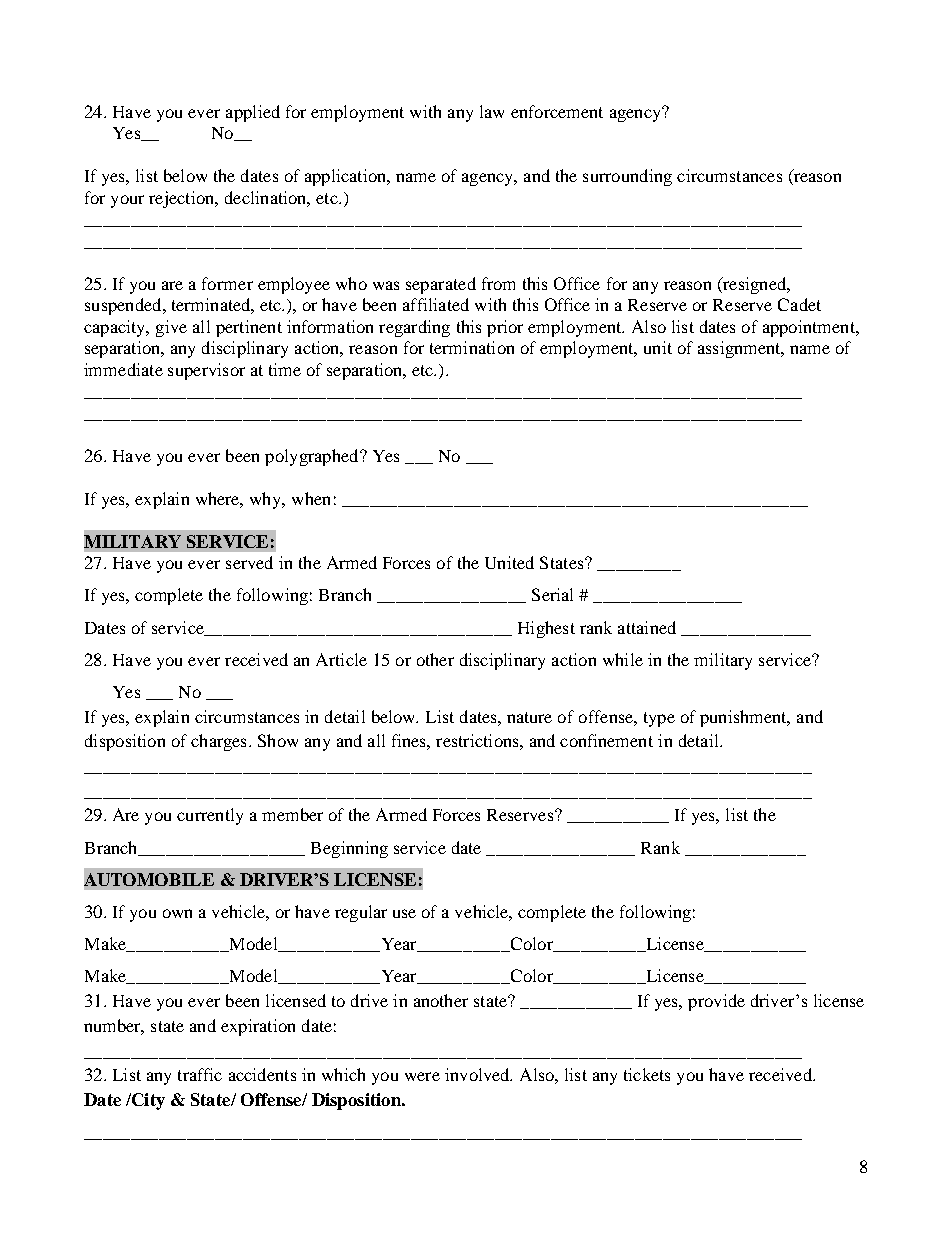 This screenshot has height=1233, width=952. What do you see at coordinates (218, 742) in the screenshot?
I see `charges` at bounding box center [218, 742].
